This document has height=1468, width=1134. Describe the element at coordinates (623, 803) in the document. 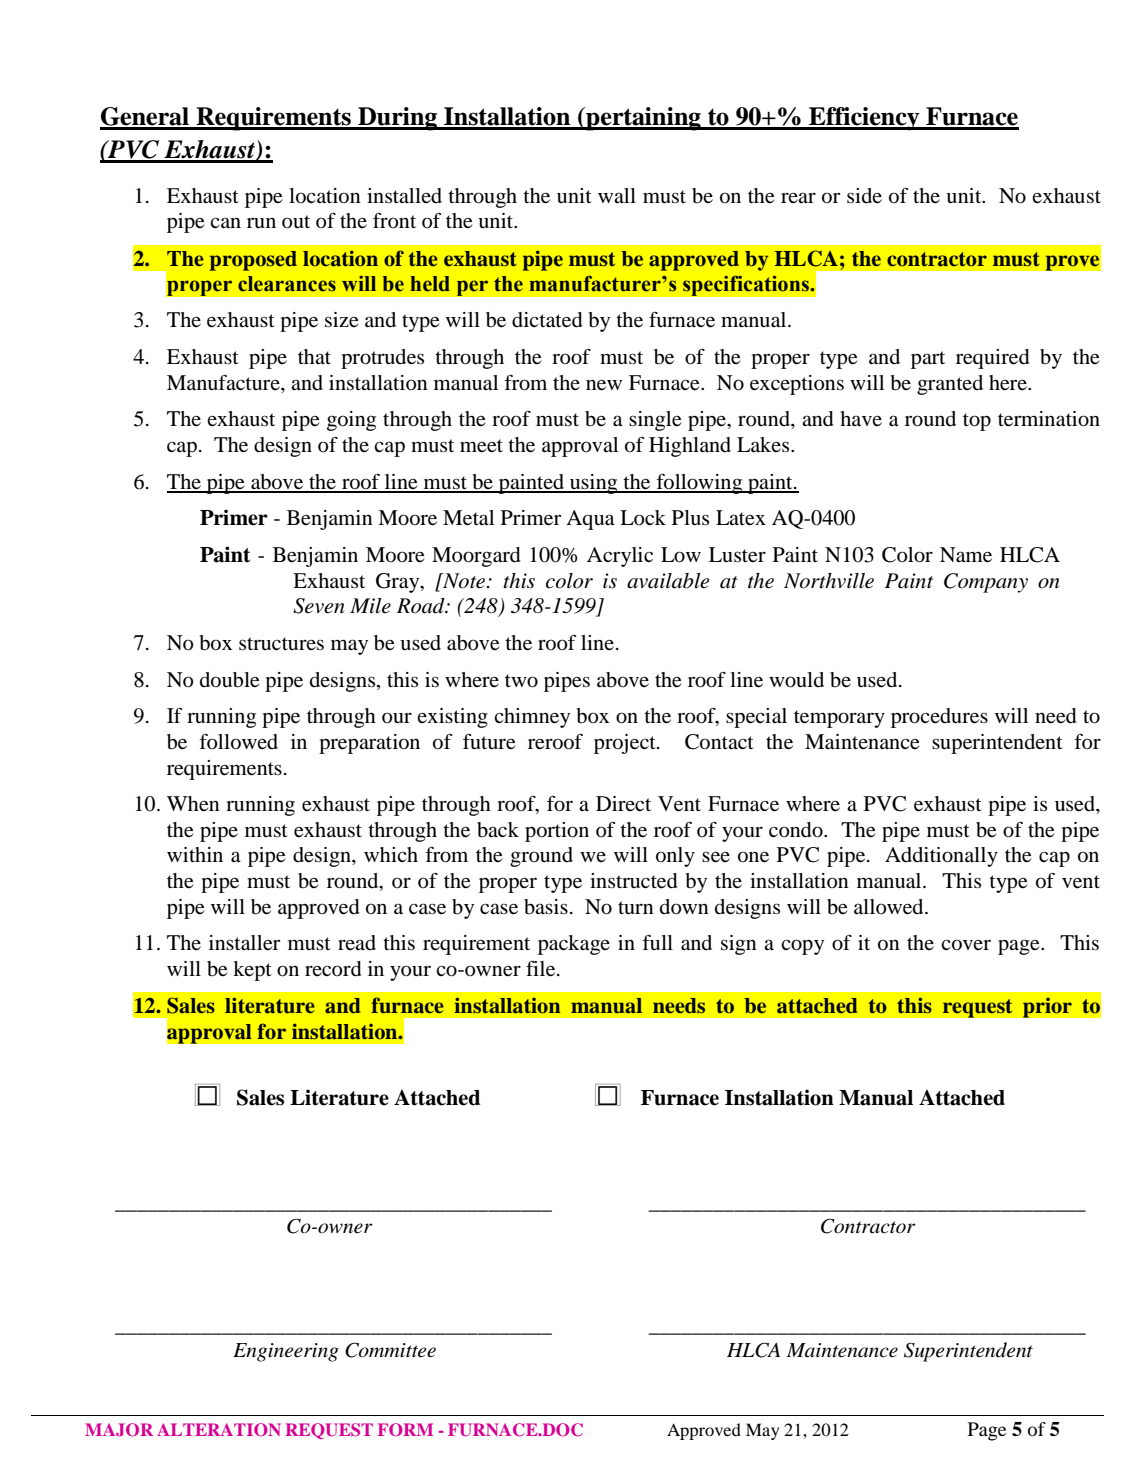

I see `Direct` at that location.
